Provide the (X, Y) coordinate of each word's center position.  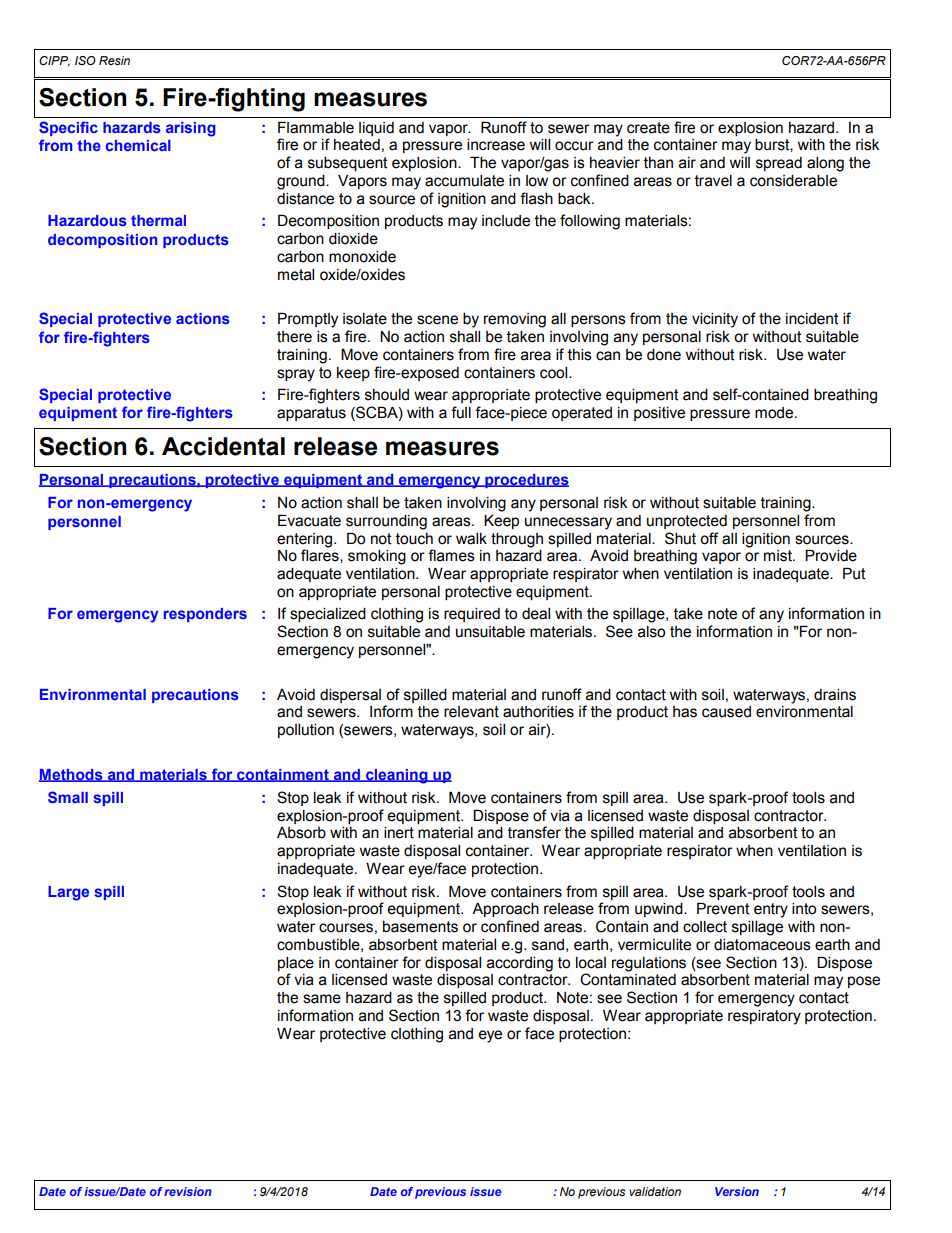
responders (205, 615)
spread (779, 164)
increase (496, 145)
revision (188, 1191)
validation (655, 1191)
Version (737, 1191)
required (472, 615)
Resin (114, 60)
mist (779, 556)
